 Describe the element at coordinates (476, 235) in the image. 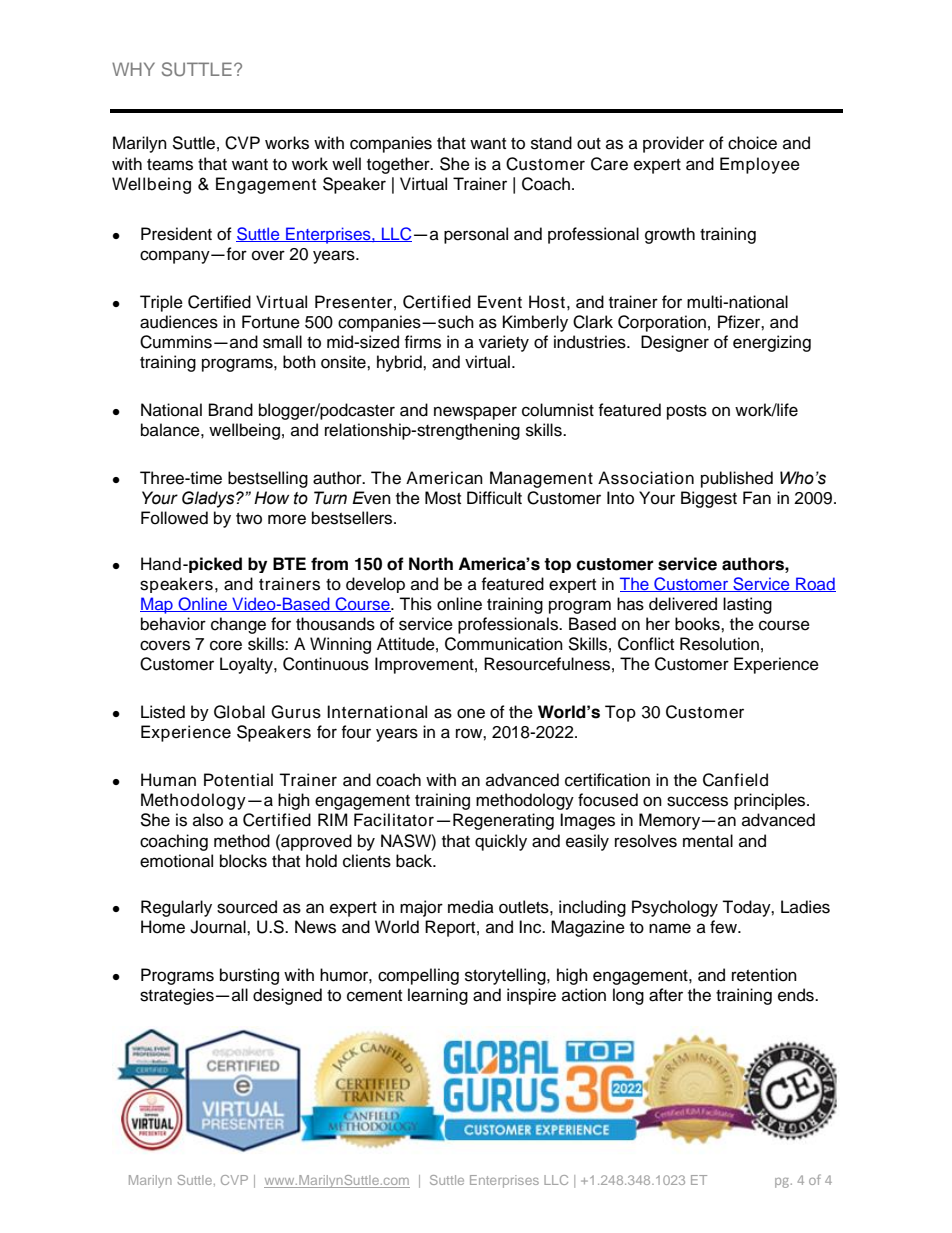

I see `personal` at that location.
